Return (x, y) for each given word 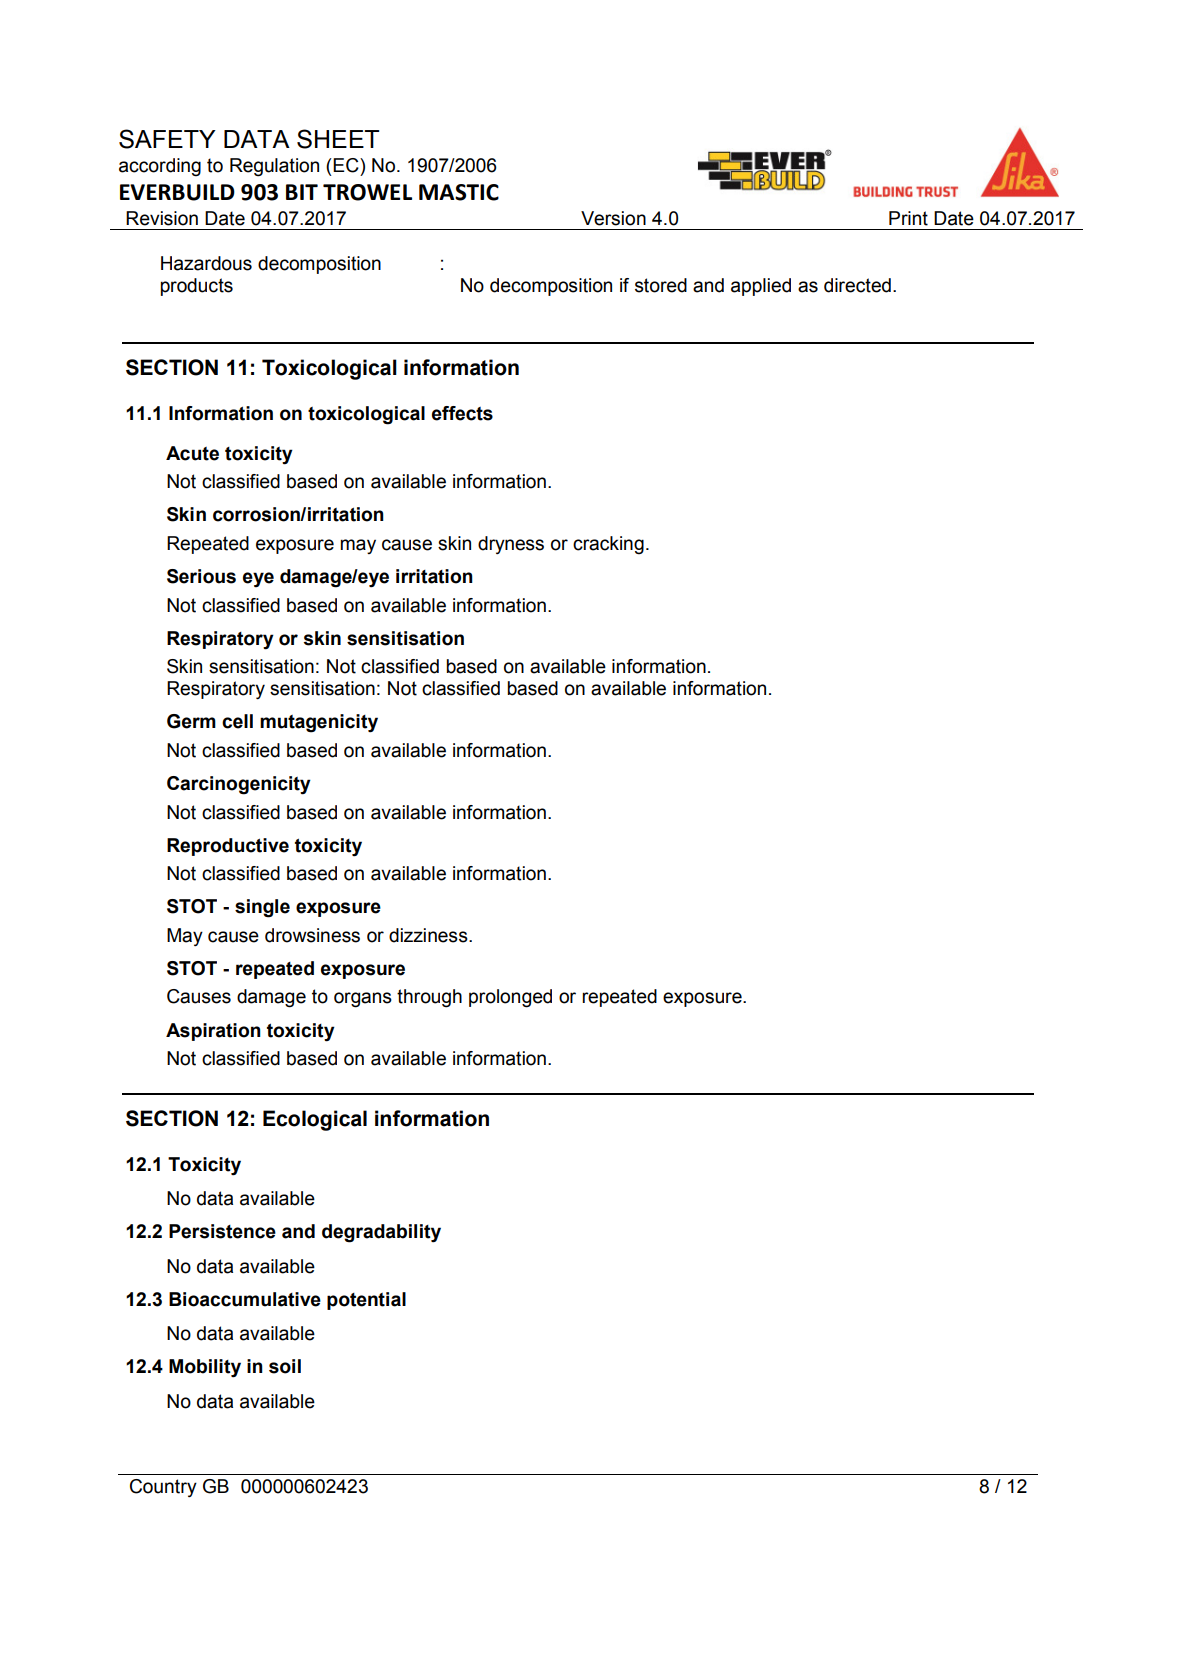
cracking (608, 545)
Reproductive (228, 847)
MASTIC (459, 192)
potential (366, 1301)
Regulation (274, 167)
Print (908, 218)
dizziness (429, 935)
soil (285, 1366)
